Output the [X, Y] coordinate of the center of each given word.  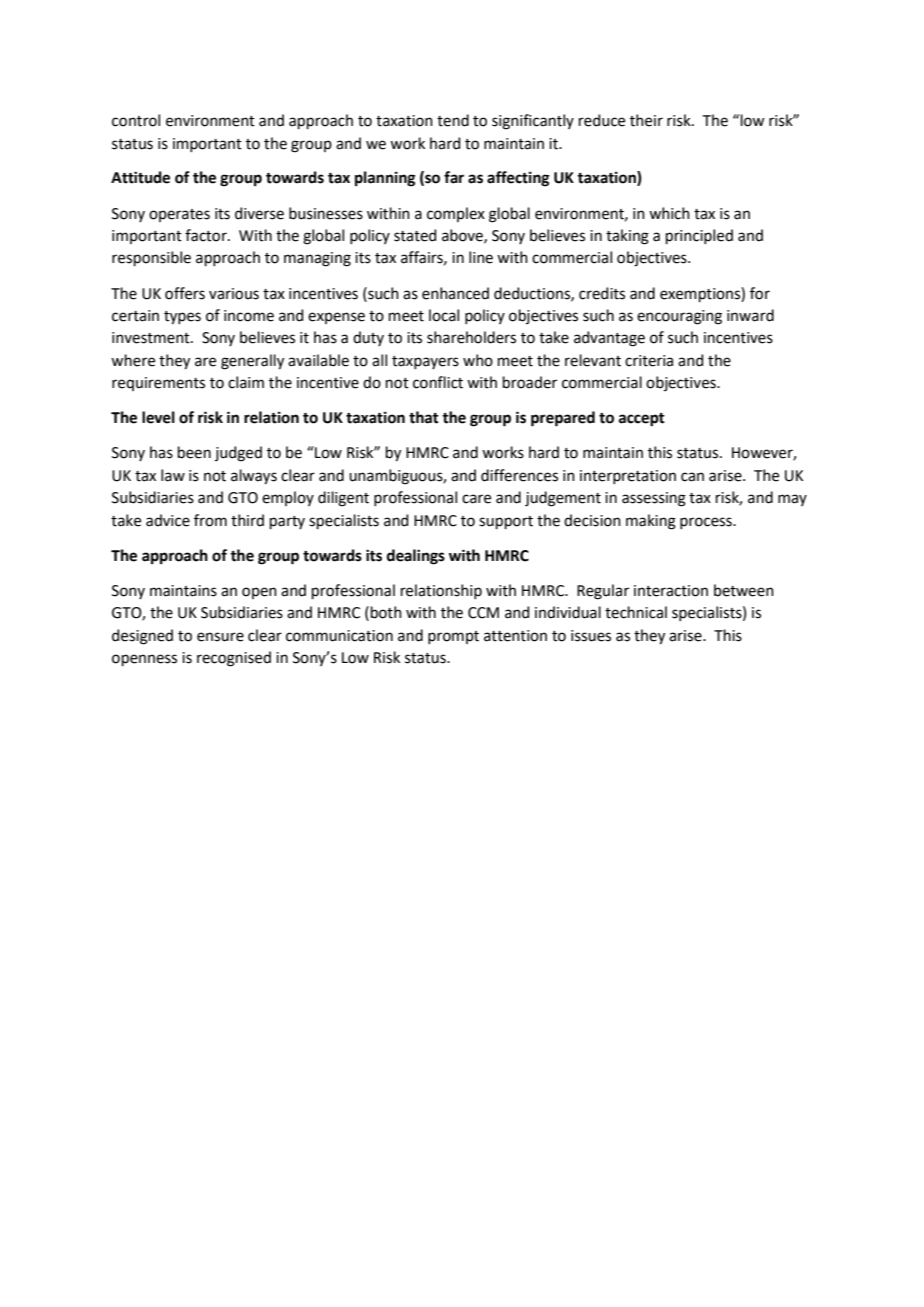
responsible [151, 258]
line [481, 257]
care [476, 499]
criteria [649, 361]
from [210, 520]
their [646, 120]
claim [246, 382]
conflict [438, 382]
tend [453, 120]
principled [699, 236]
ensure [220, 637]
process [707, 523]
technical [636, 612]
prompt [453, 637]
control [136, 120]
